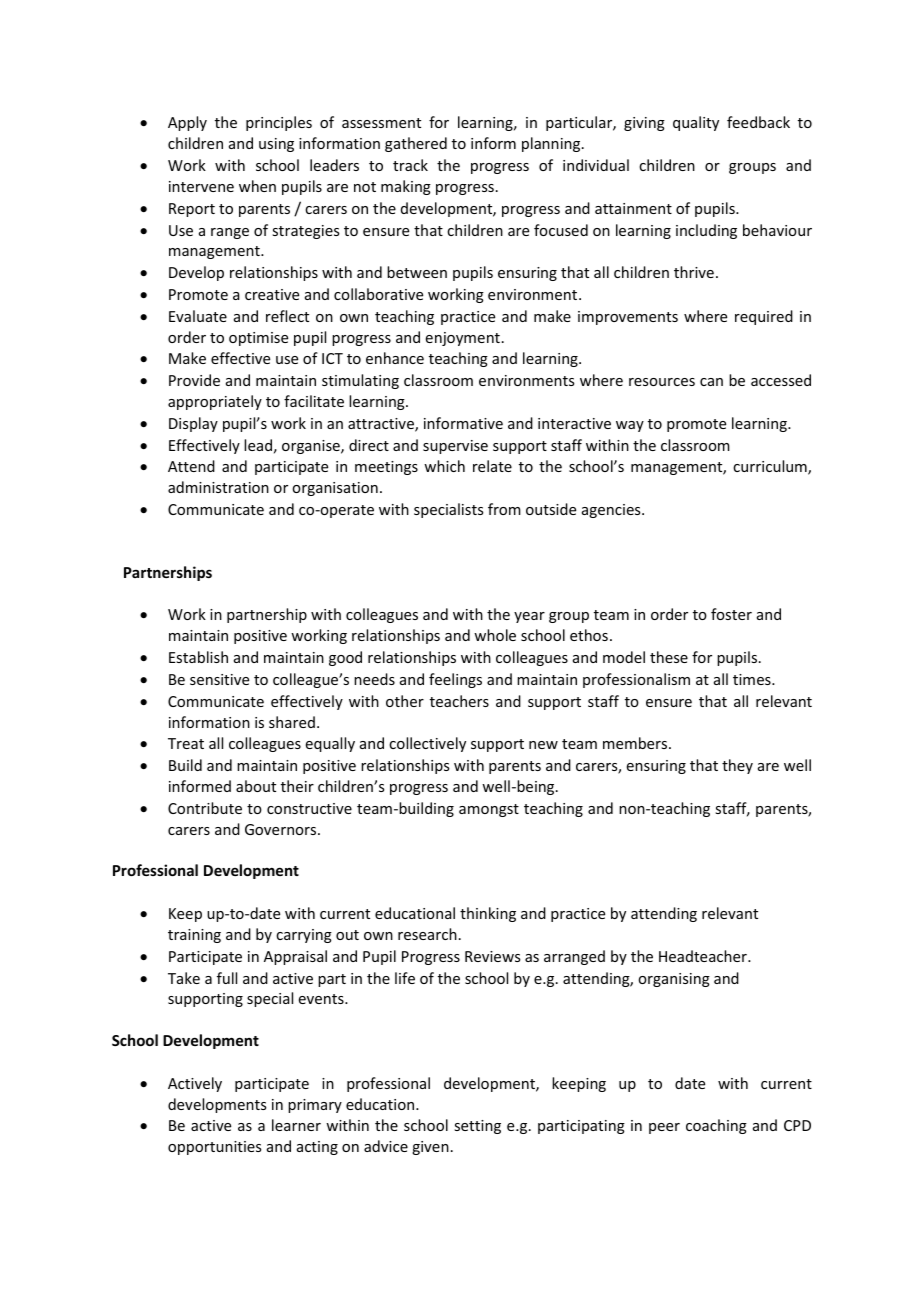  I want to click on planning, so click(552, 144).
